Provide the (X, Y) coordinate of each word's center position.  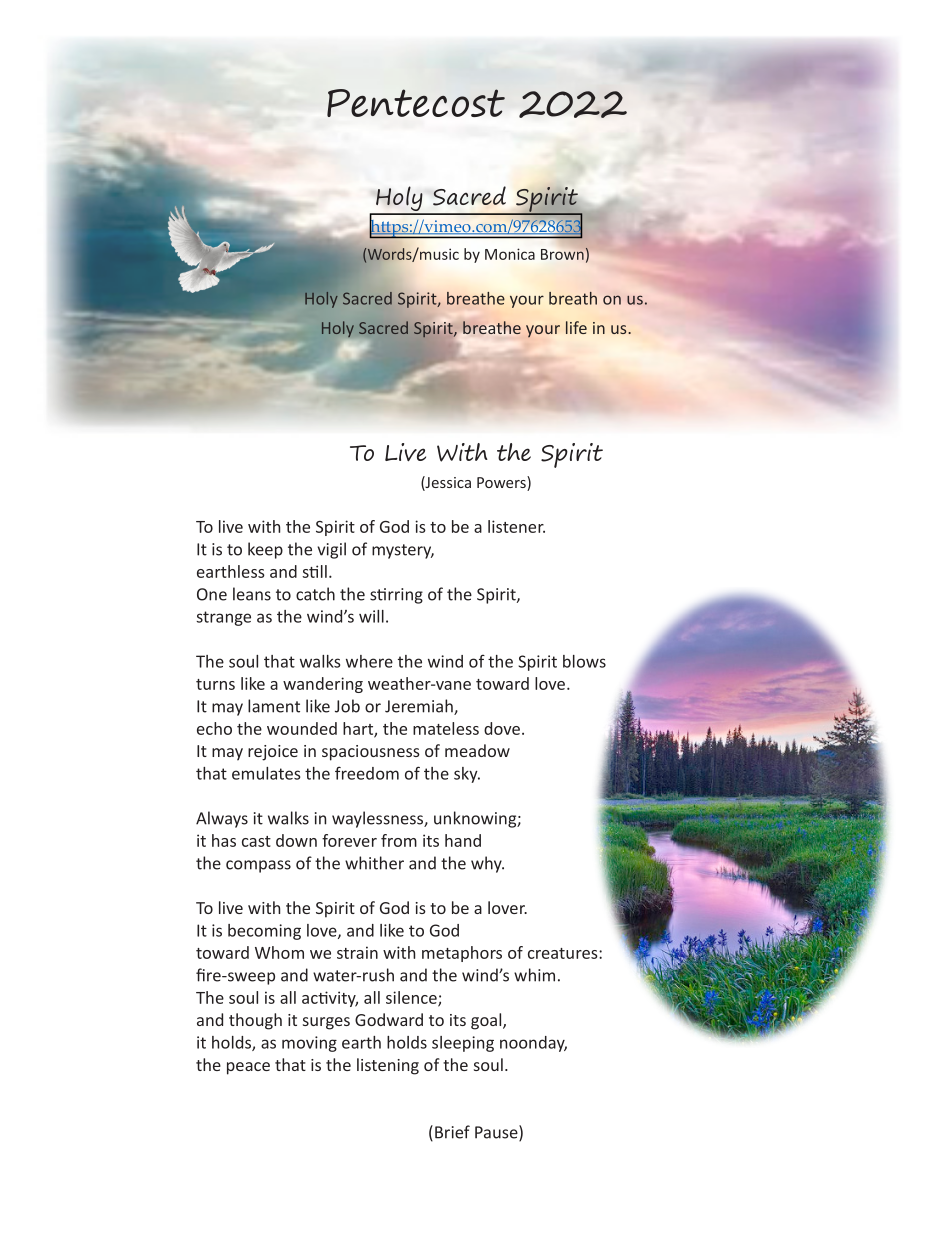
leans (252, 594)
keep (265, 550)
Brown (563, 254)
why (487, 864)
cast (256, 841)
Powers (502, 483)
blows (584, 661)
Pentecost (416, 103)
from (399, 840)
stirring (396, 596)
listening (388, 1066)
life (576, 327)
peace (248, 1068)
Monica (510, 254)
